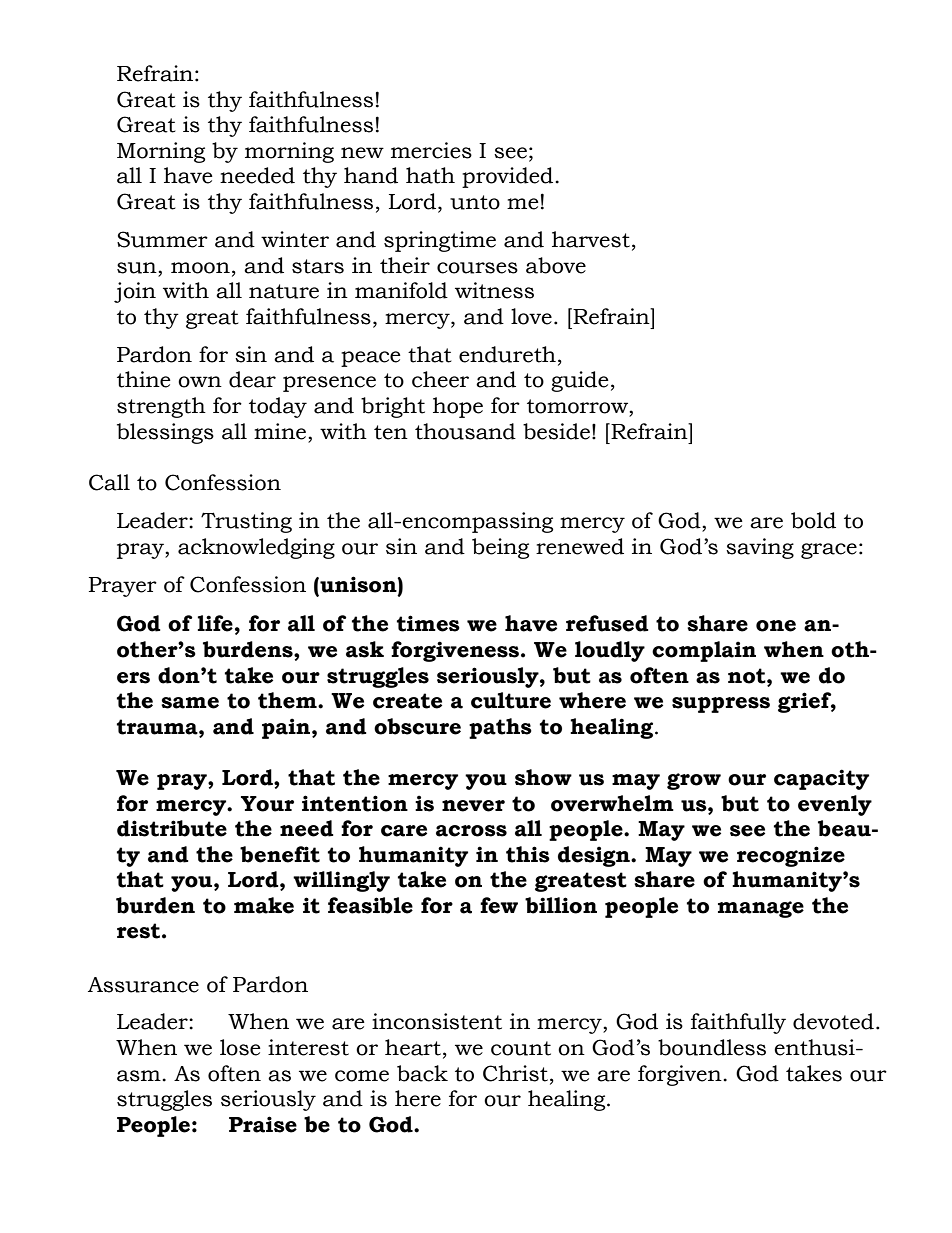  What do you see at coordinates (791, 856) in the screenshot?
I see `recognize` at bounding box center [791, 856].
